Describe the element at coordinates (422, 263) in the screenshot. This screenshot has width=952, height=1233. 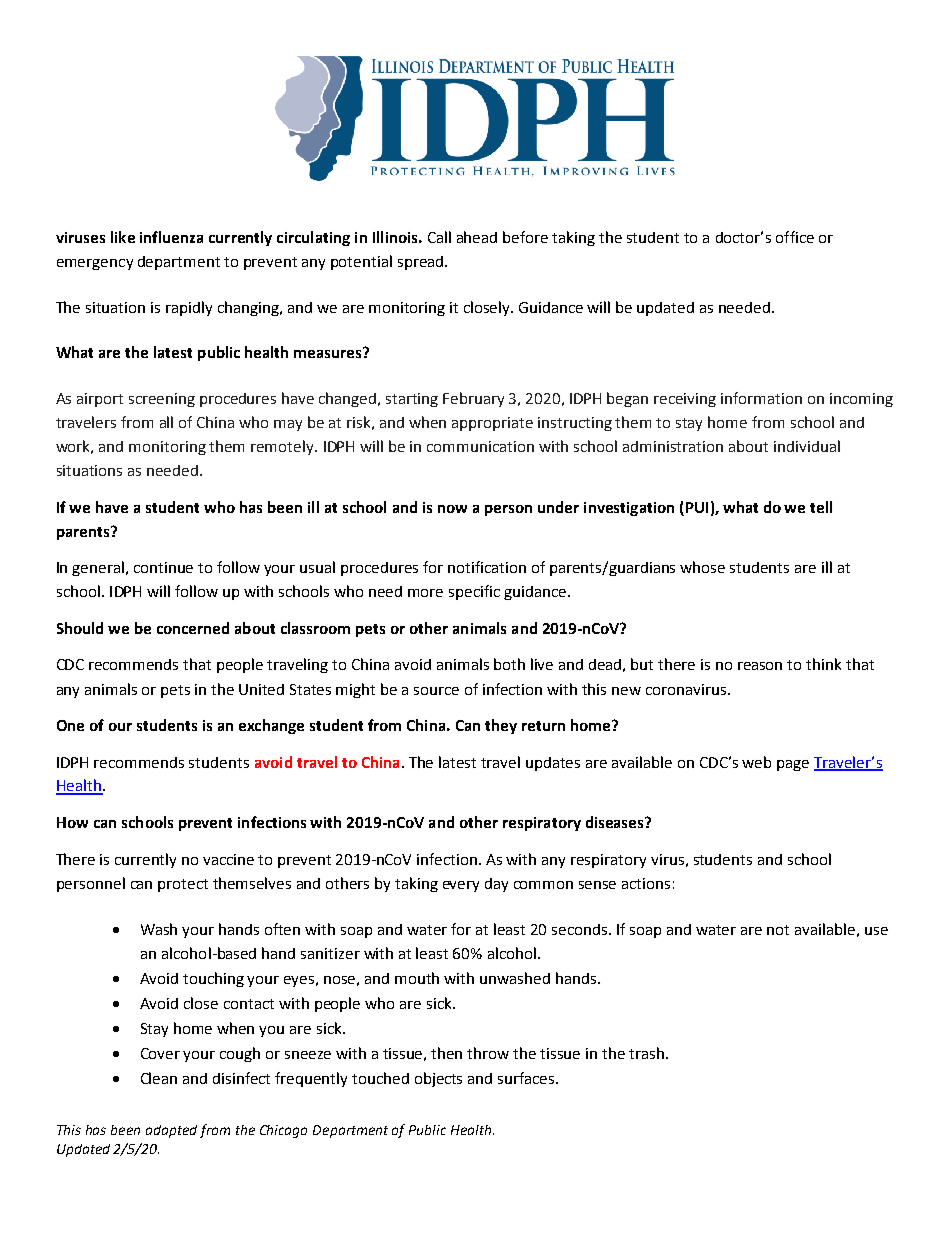
I see `spread` at that location.
